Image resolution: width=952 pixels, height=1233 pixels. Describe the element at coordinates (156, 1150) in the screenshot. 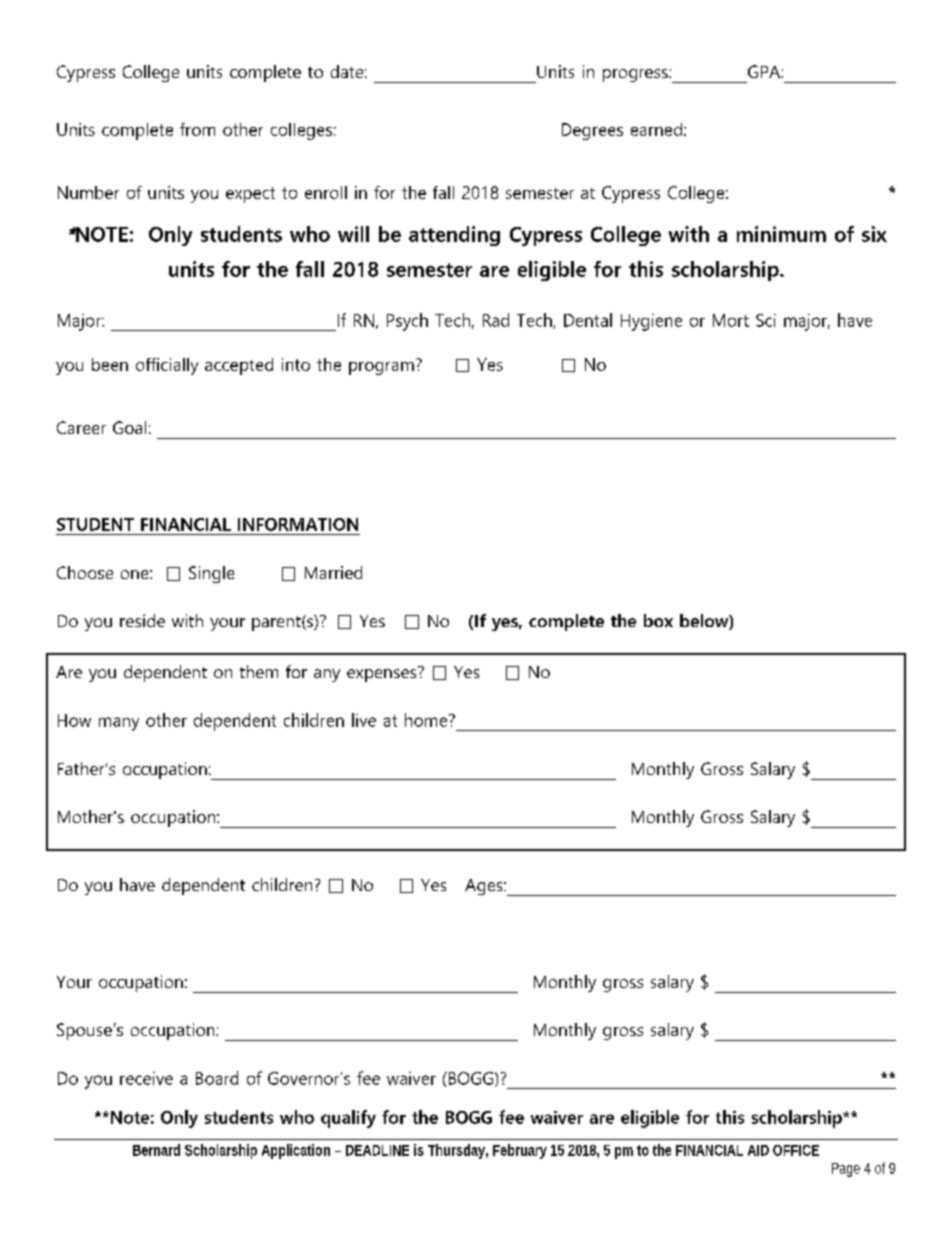

I see `Bernard` at that location.
